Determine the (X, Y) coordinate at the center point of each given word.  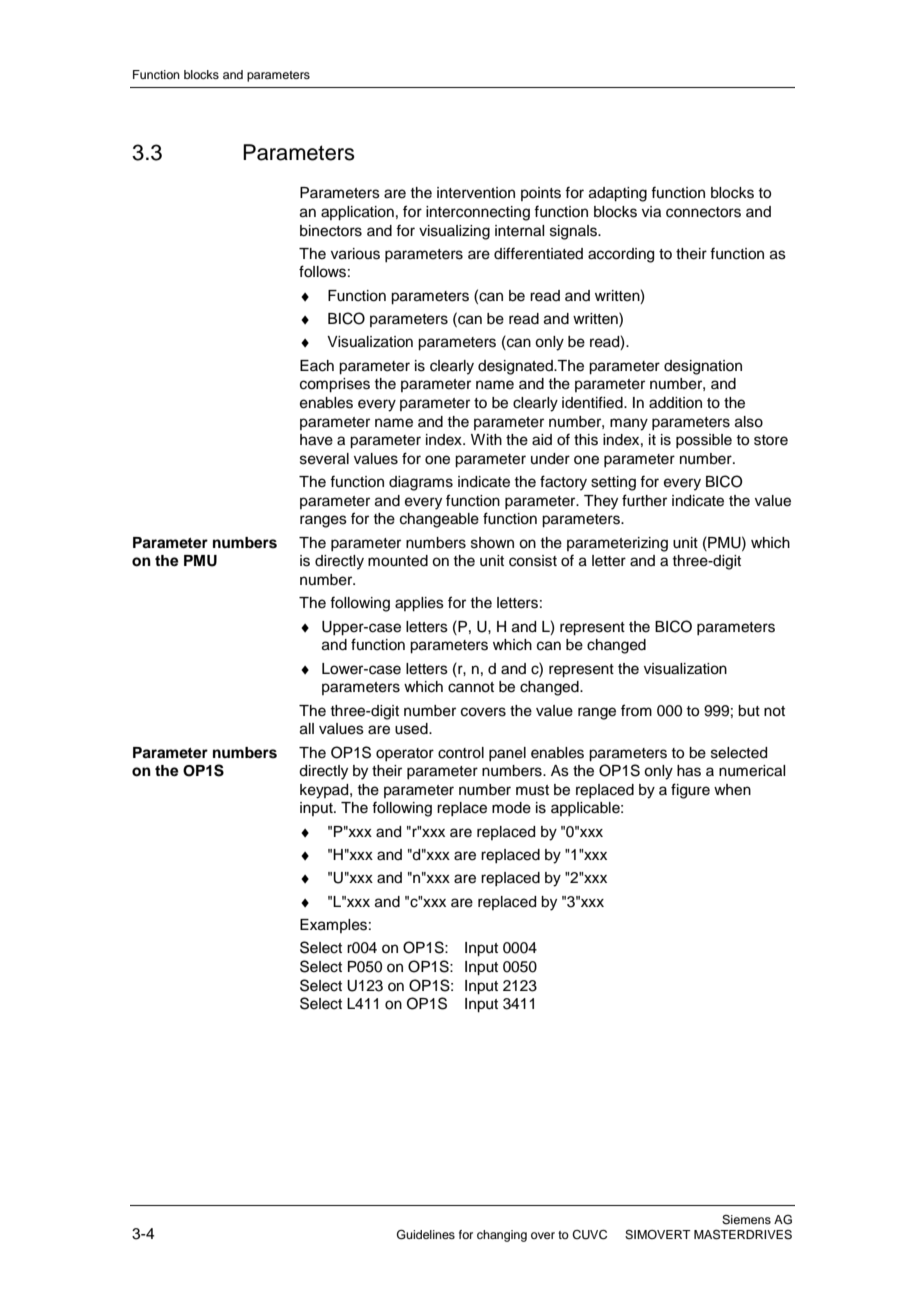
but (749, 711)
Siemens (746, 1220)
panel (507, 754)
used (412, 729)
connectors (703, 212)
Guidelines (426, 1235)
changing (502, 1236)
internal (519, 231)
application (357, 213)
